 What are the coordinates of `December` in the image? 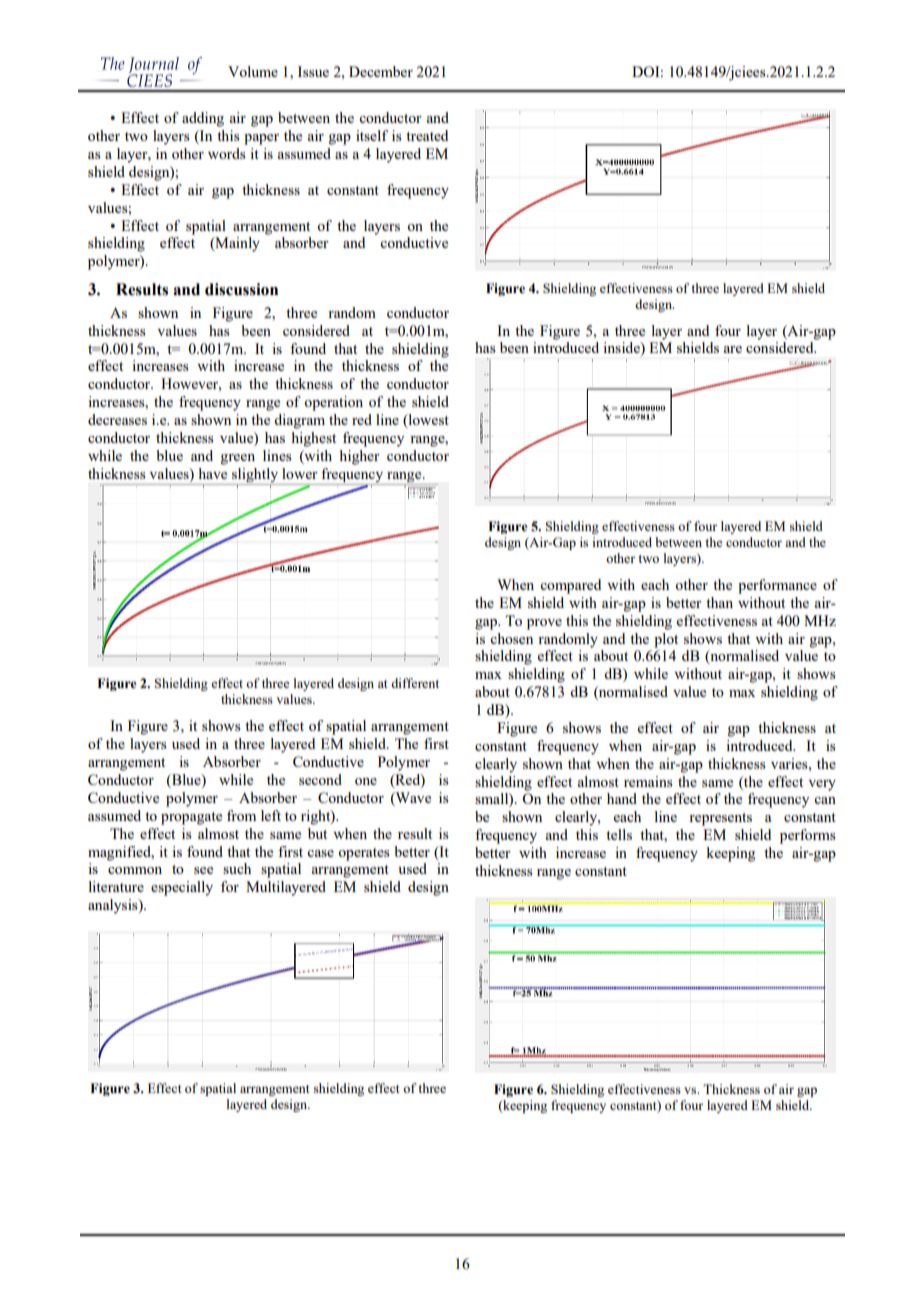 It's located at (381, 71).
